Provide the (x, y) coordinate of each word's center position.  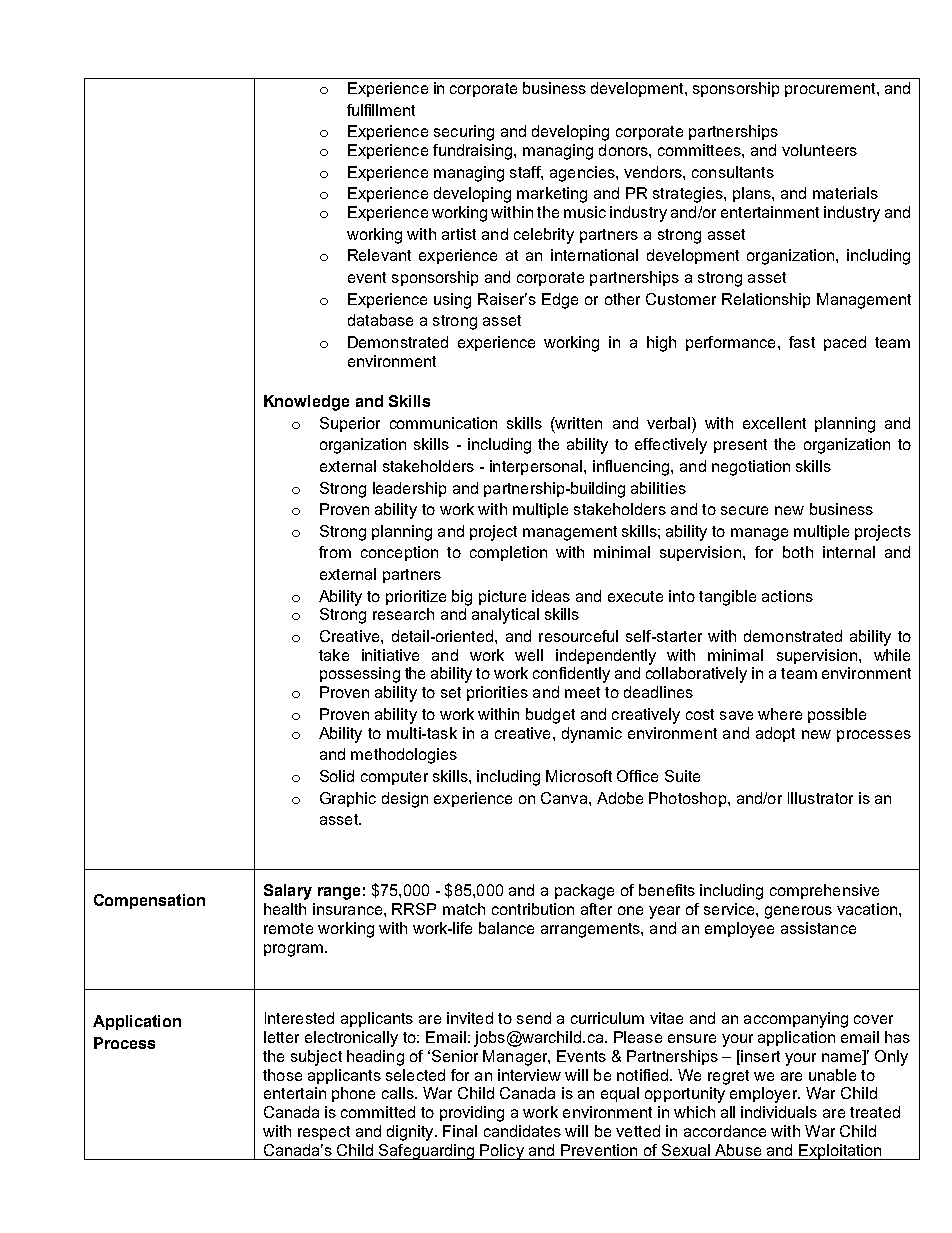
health (285, 909)
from (335, 552)
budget (550, 716)
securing (464, 133)
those (282, 1075)
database (380, 320)
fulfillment (381, 110)
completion (508, 553)
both (798, 552)
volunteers (819, 150)
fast (802, 342)
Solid (337, 776)
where (780, 714)
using (452, 301)
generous (798, 912)
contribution (533, 909)
